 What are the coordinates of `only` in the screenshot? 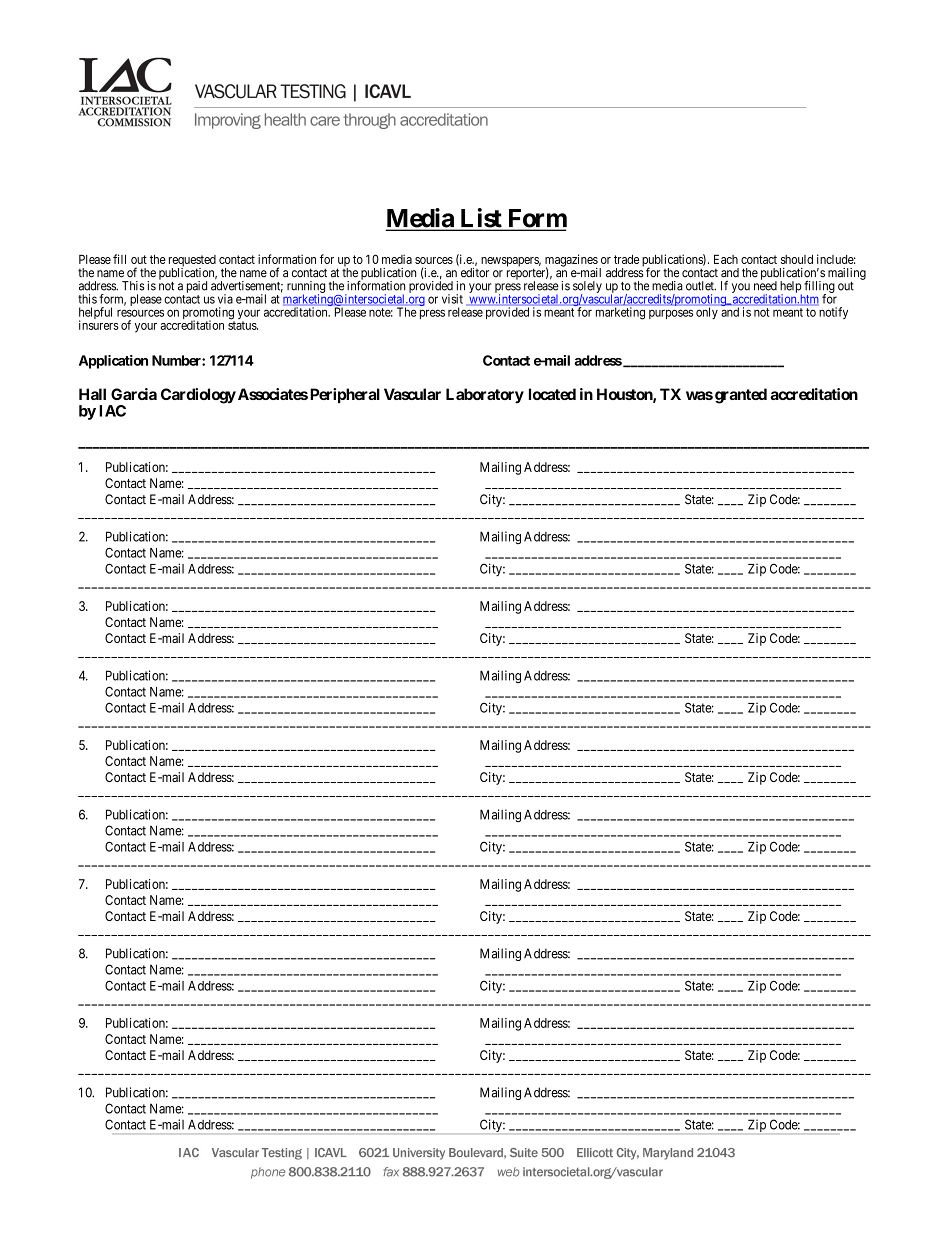 It's located at (707, 313).
